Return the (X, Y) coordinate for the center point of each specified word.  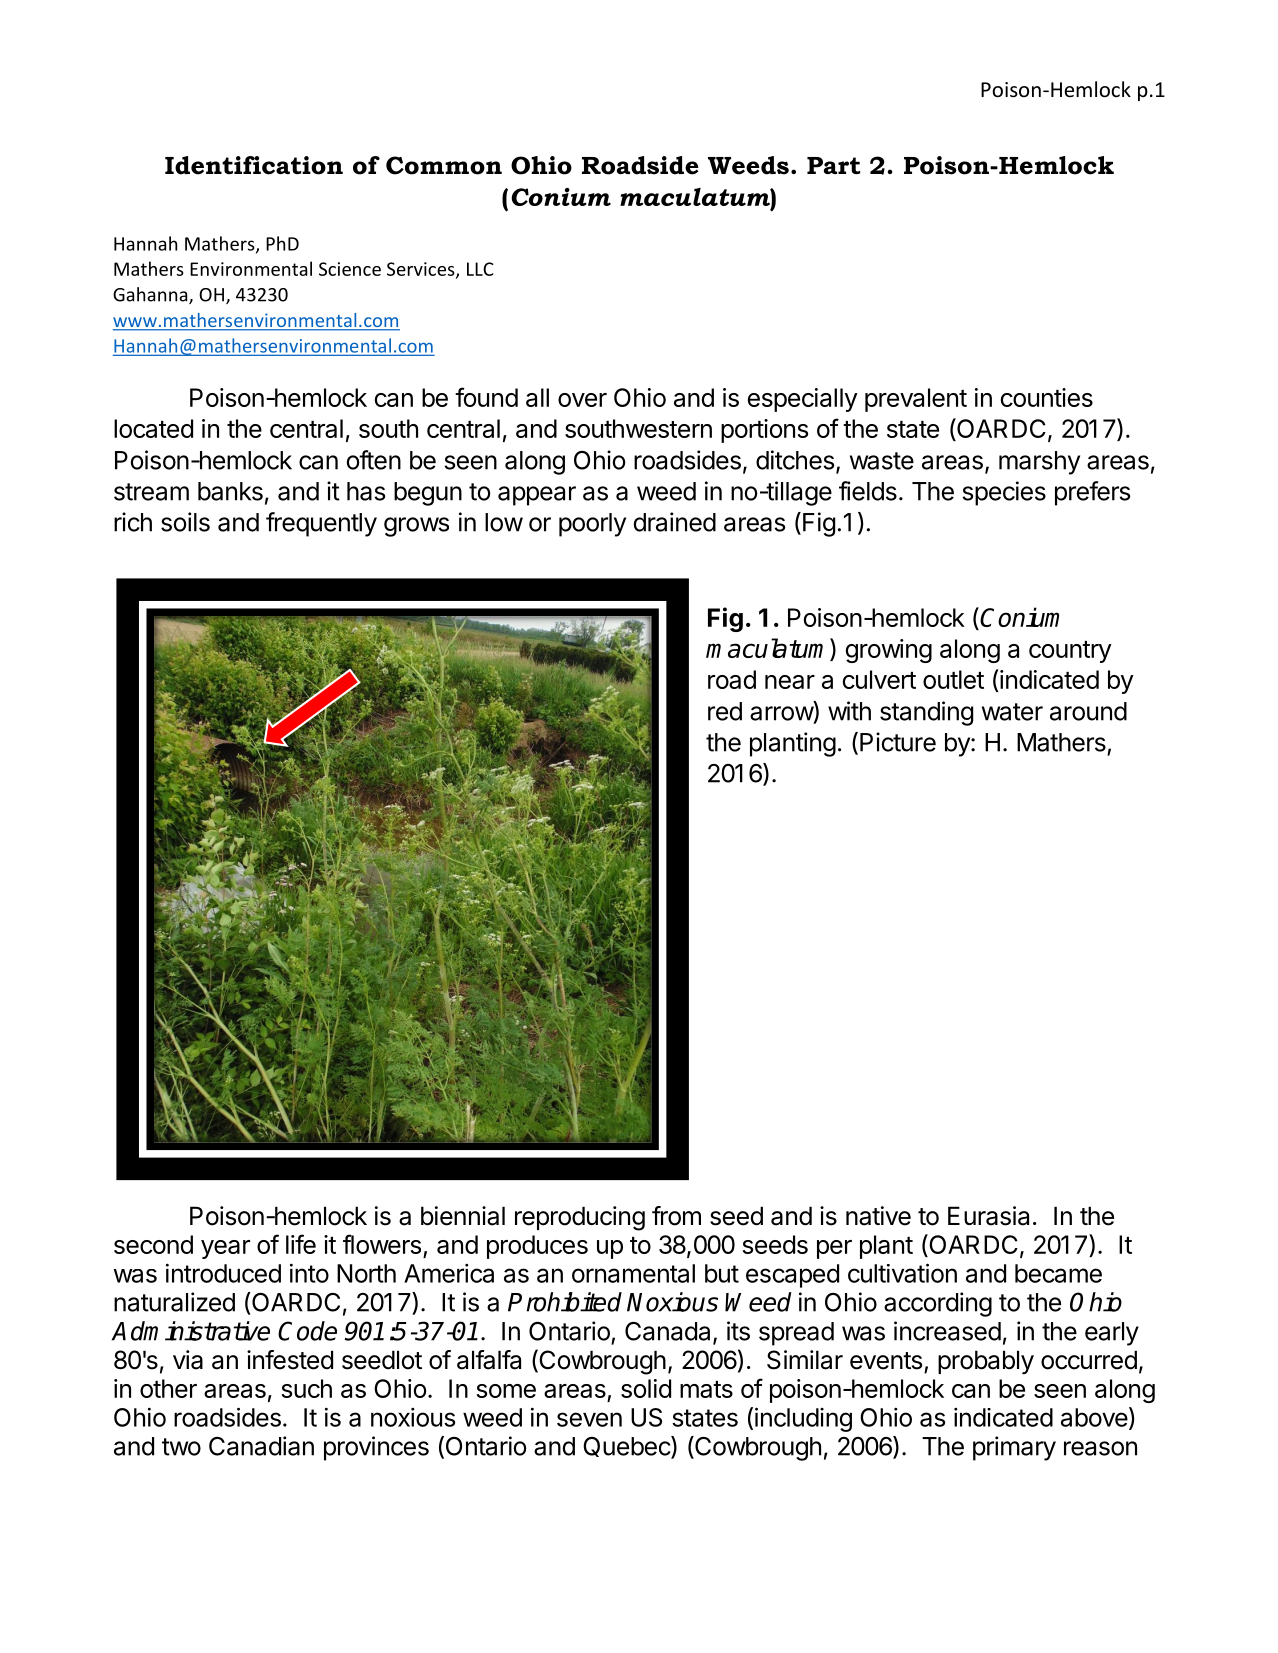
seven (589, 1419)
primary (1014, 1448)
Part (833, 165)
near (790, 682)
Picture (898, 742)
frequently (321, 524)
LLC (480, 269)
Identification (254, 165)
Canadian (261, 1446)
